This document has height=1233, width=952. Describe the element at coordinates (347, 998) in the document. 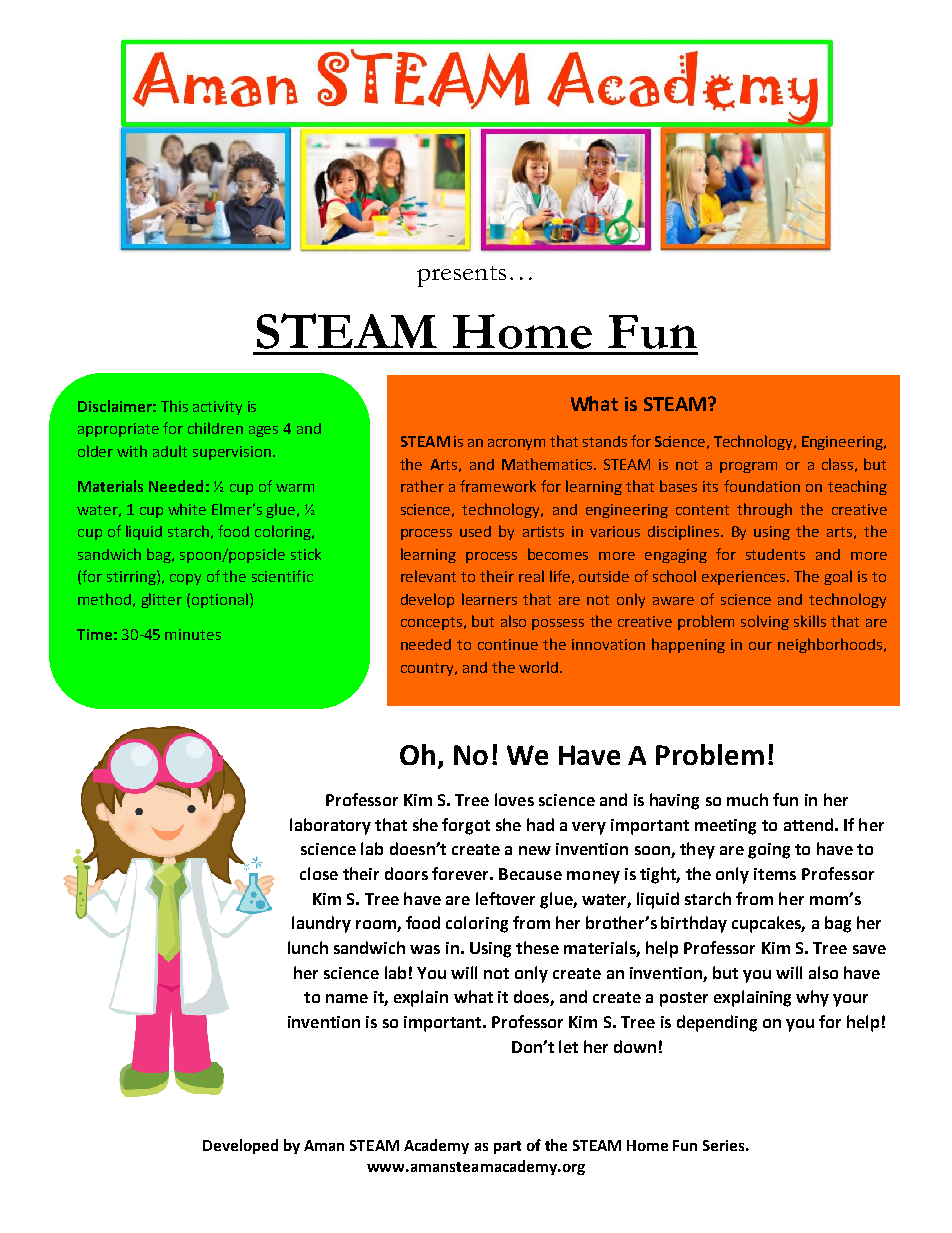

I see `name` at that location.
